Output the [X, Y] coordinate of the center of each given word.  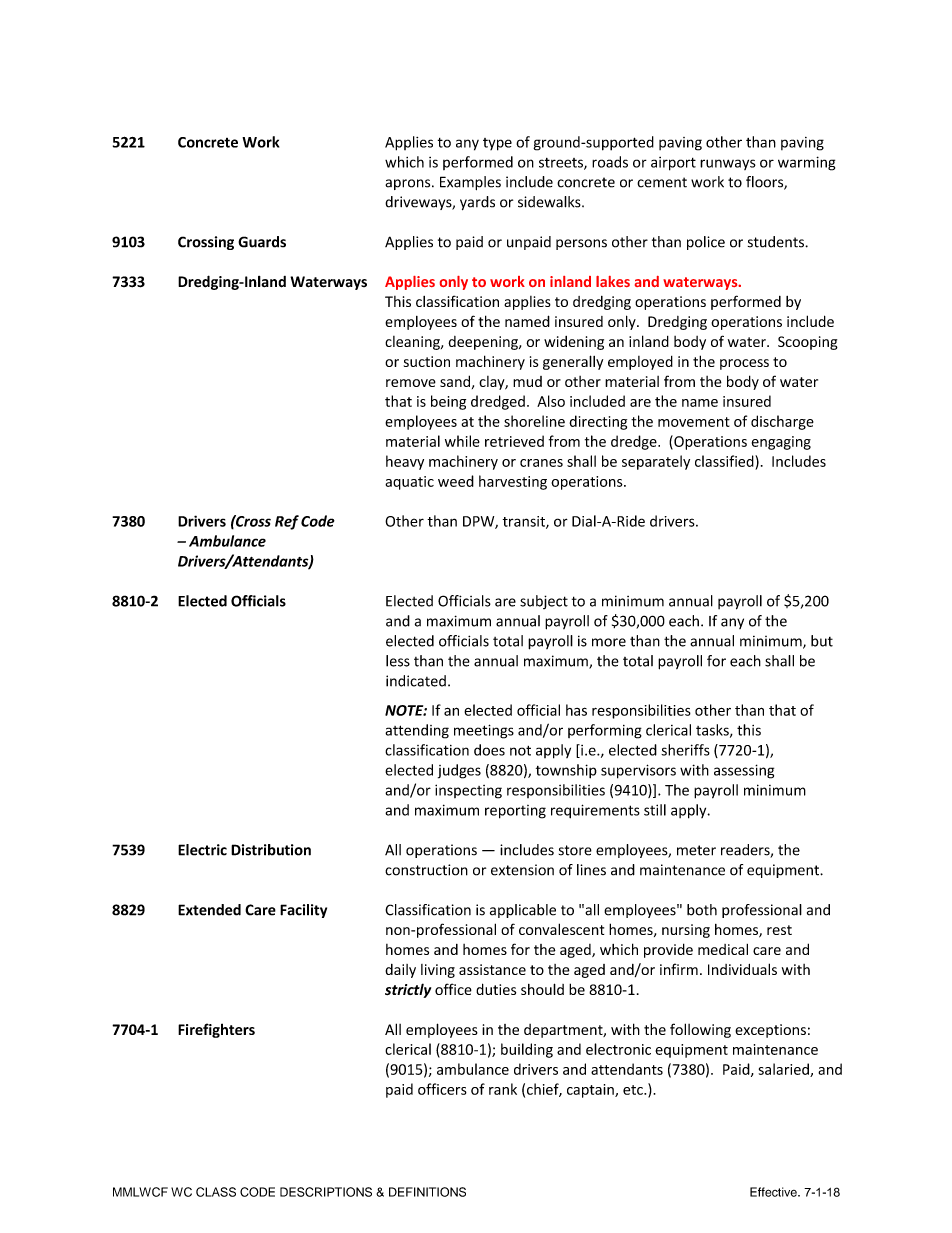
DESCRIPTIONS [326, 1192]
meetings [484, 731]
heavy [405, 462]
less [398, 661]
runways [728, 164]
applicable [523, 911]
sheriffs [685, 750]
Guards [262, 242]
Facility [303, 911]
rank [503, 1089]
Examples [470, 183]
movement [694, 422]
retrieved [514, 441]
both [702, 910]
